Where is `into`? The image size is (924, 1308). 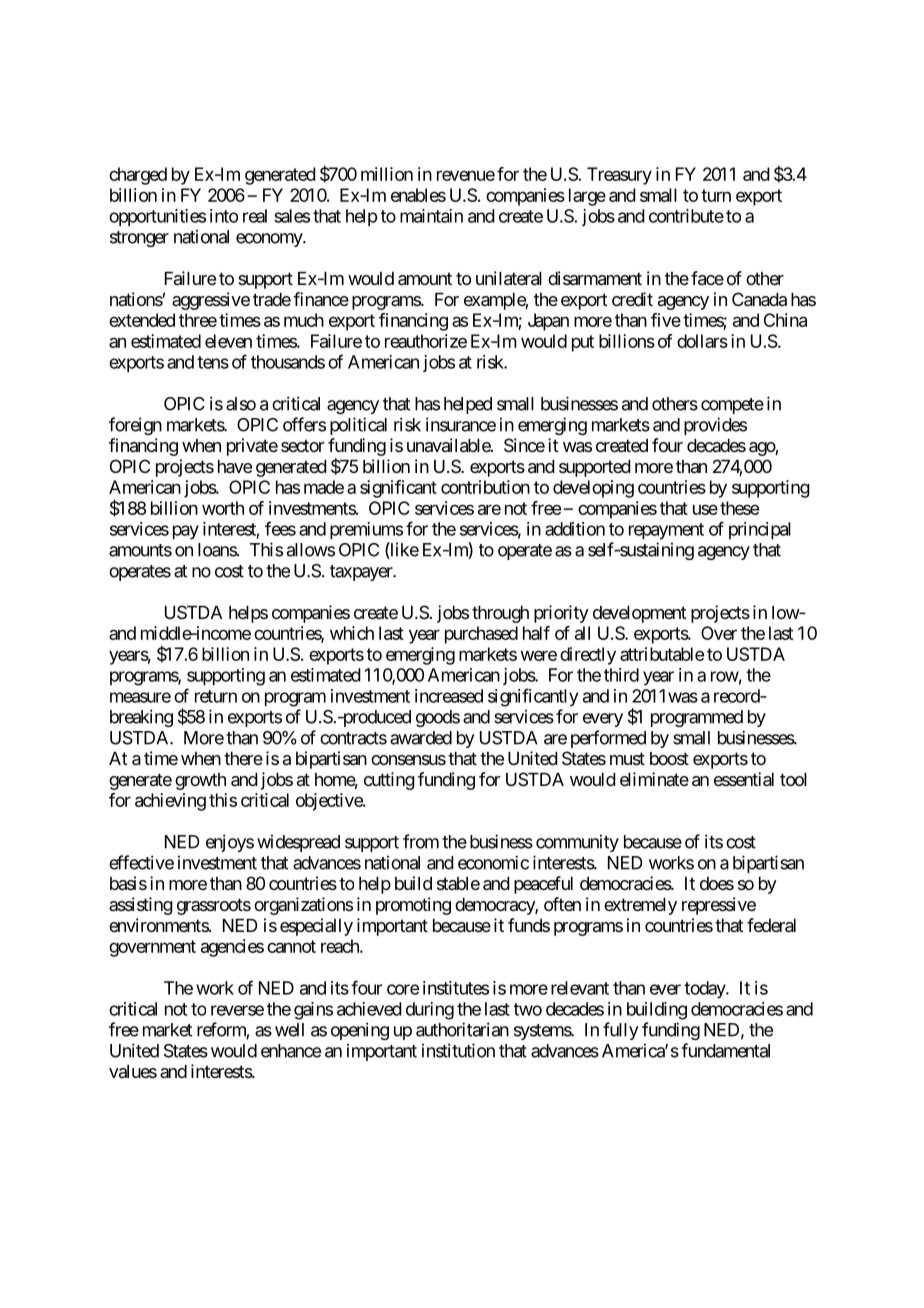
into is located at coordinates (224, 216).
